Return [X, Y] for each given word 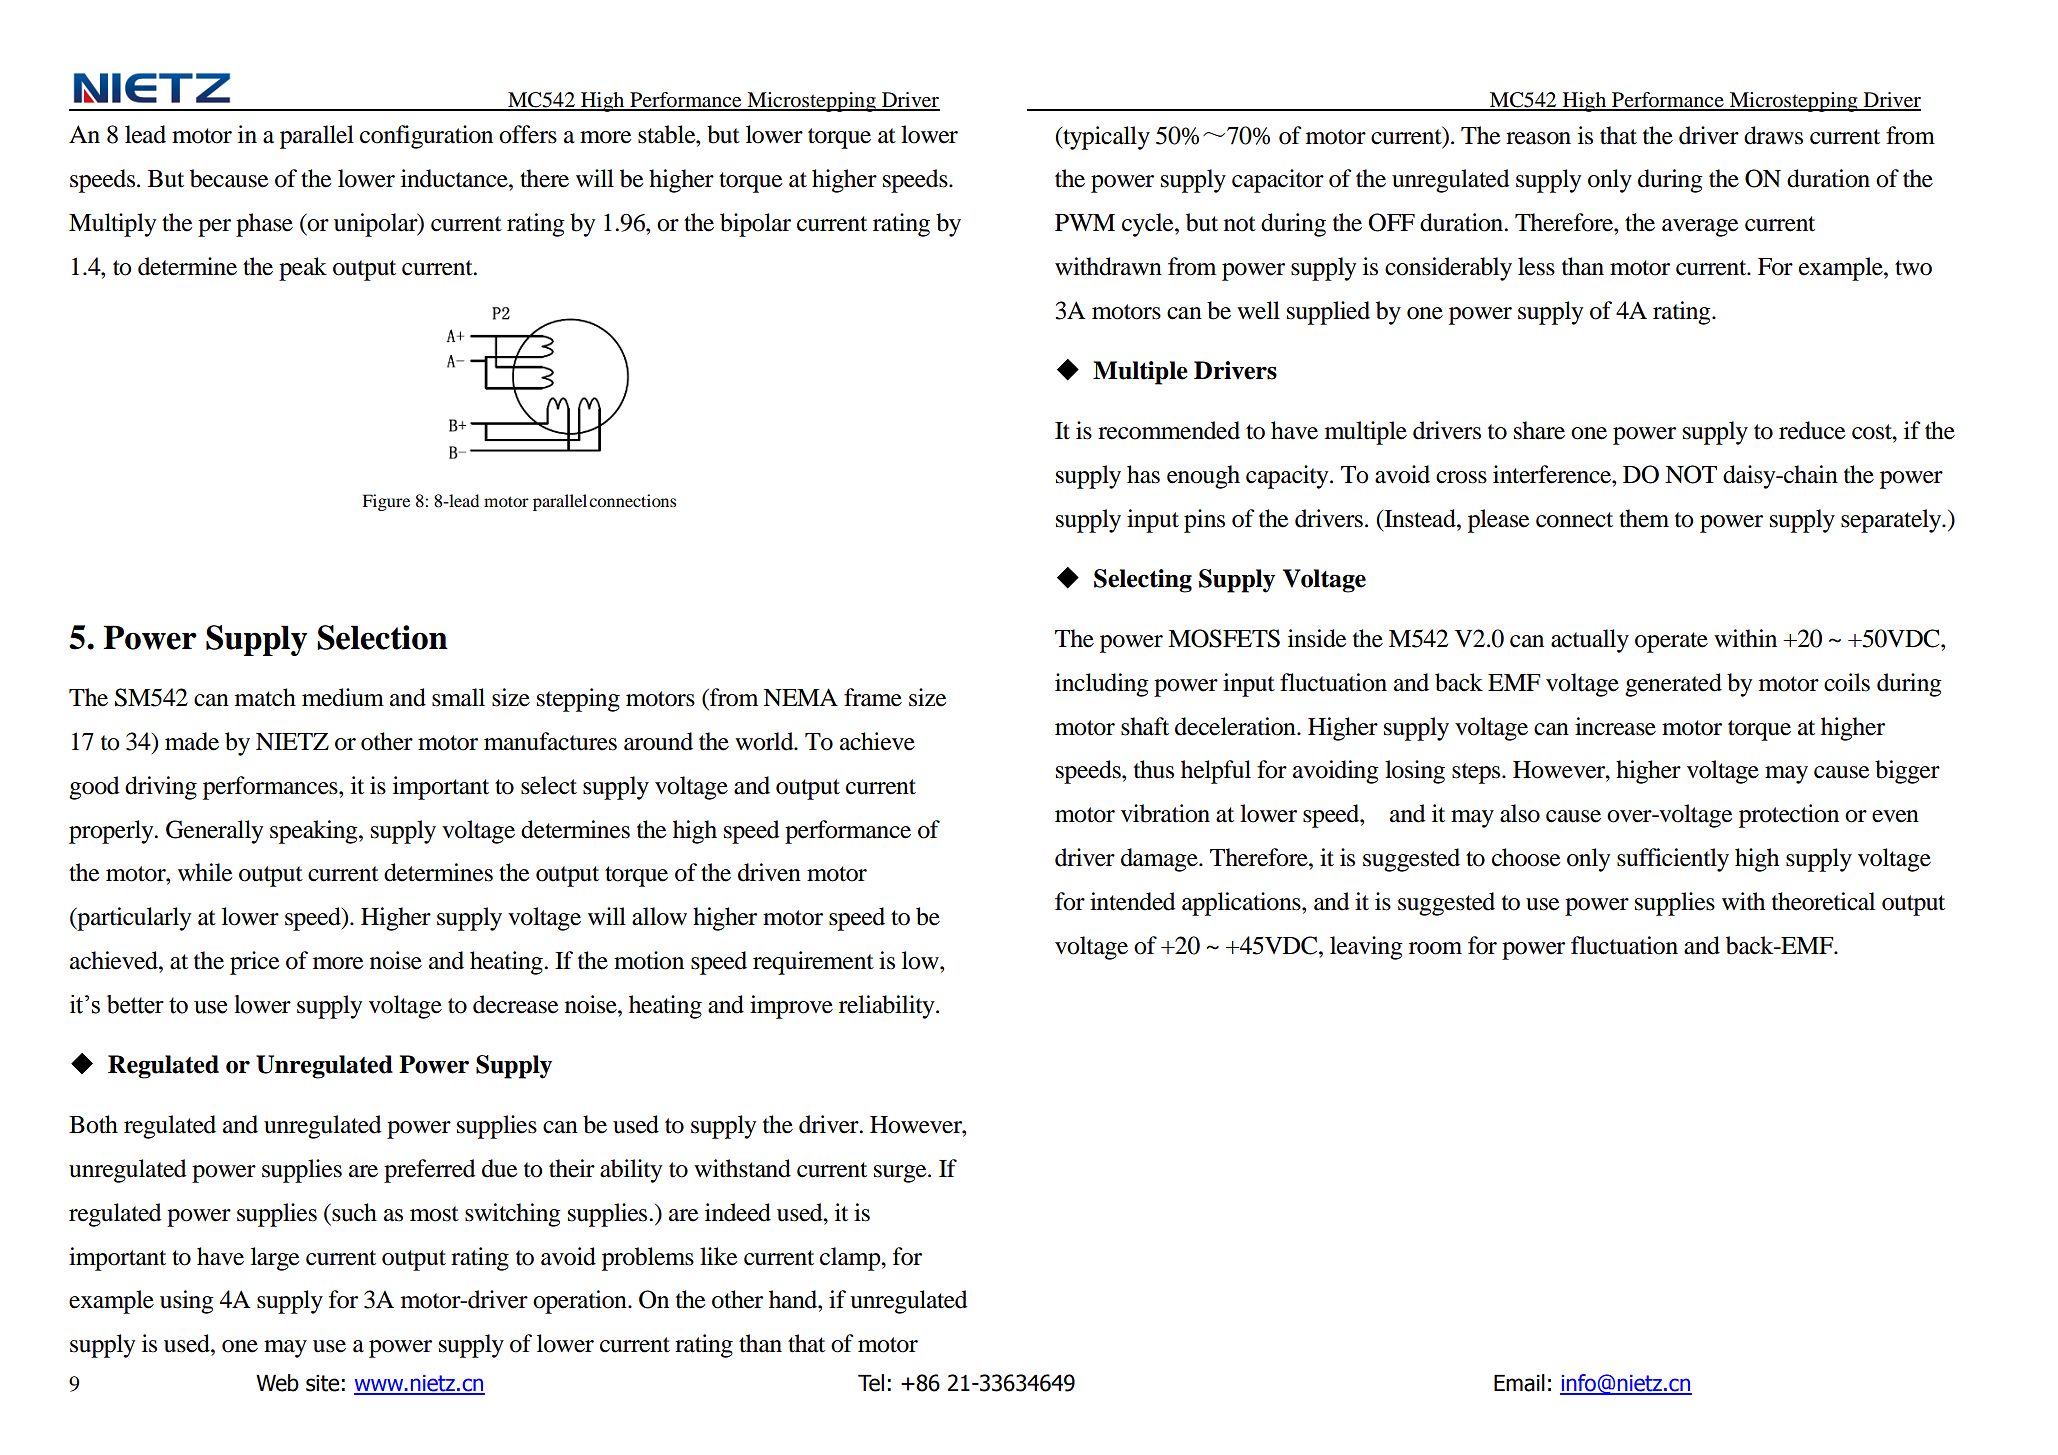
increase [1615, 726]
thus [1154, 769]
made [192, 741]
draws [1773, 135]
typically [1105, 138]
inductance [455, 178]
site [322, 1383]
